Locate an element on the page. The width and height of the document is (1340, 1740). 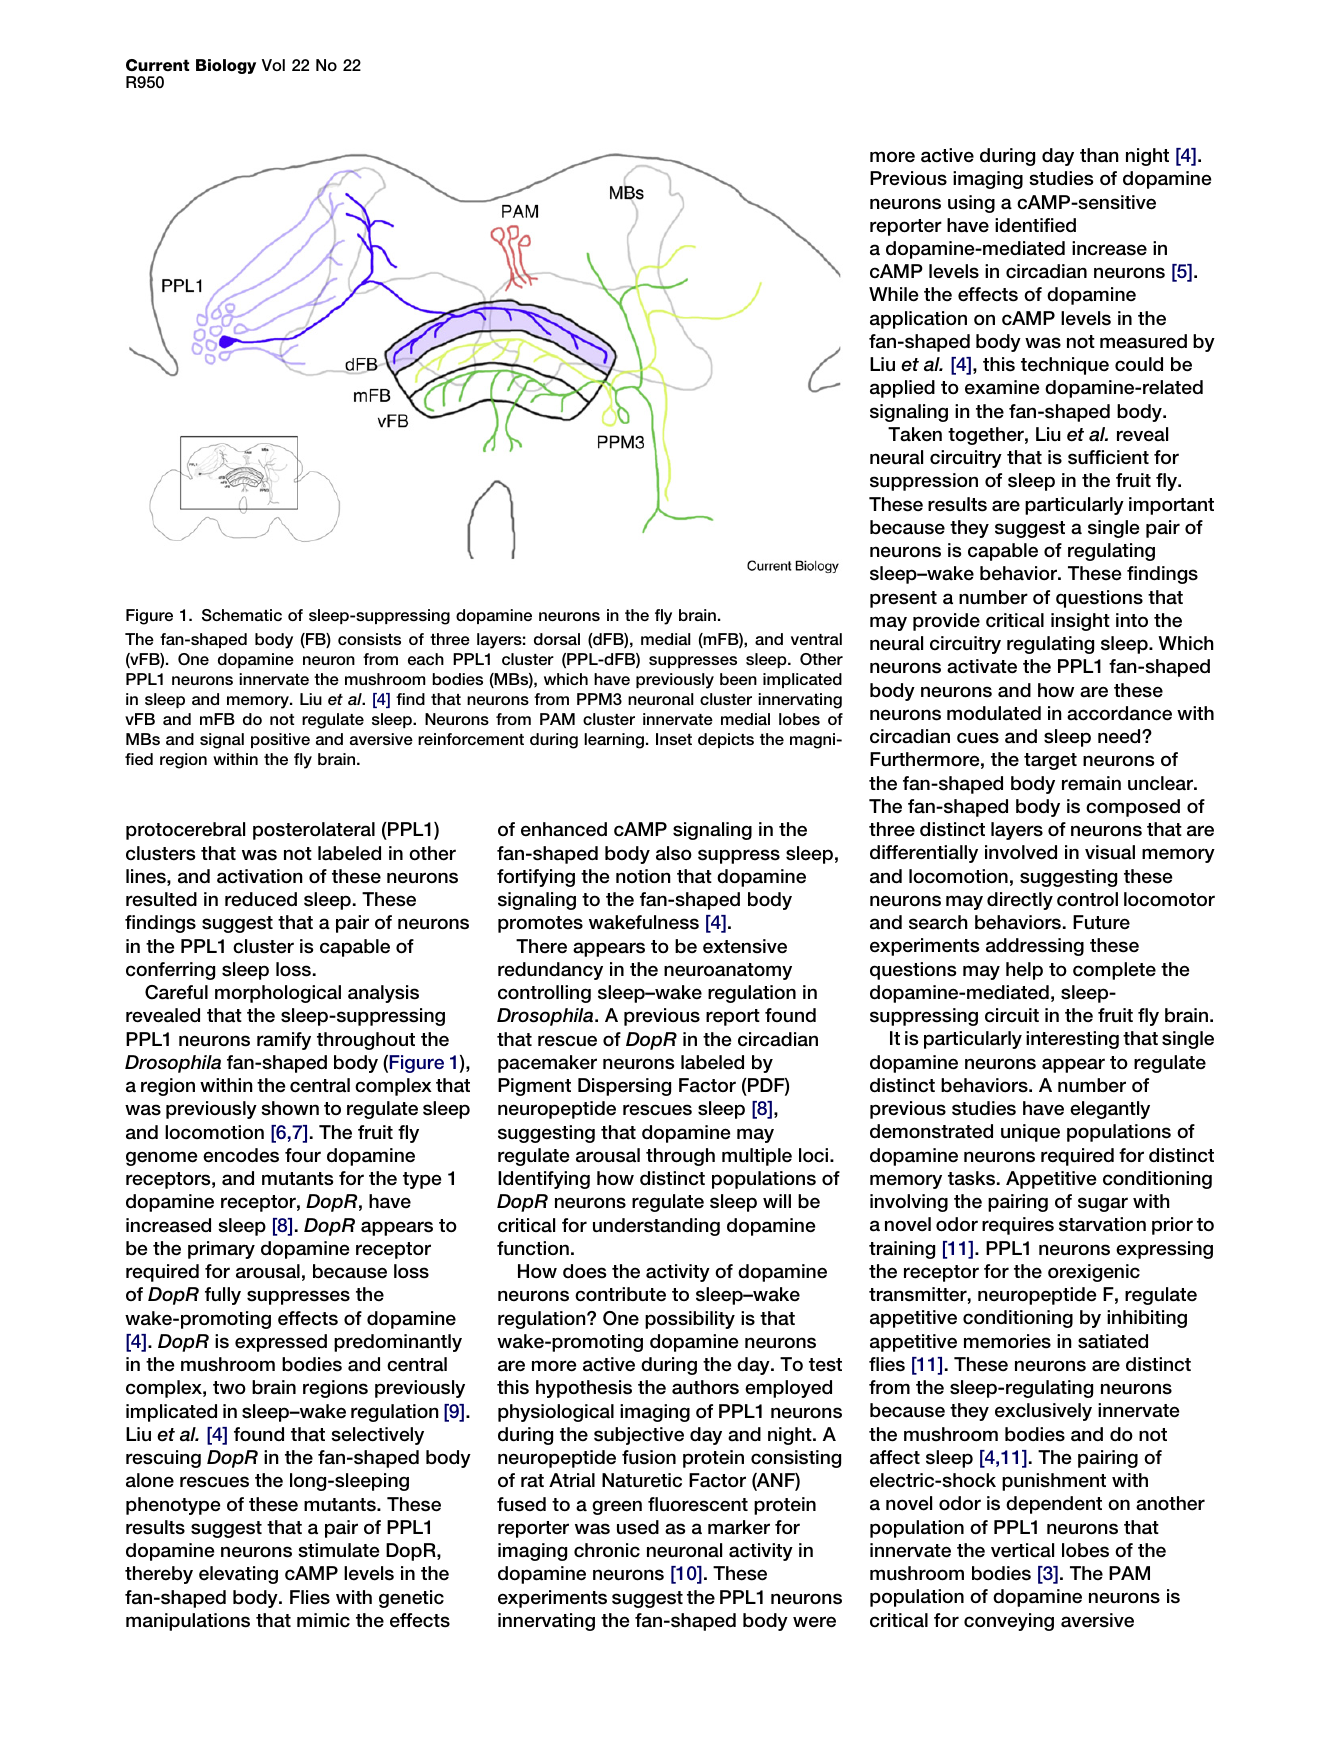
elevating is located at coordinates (238, 1575).
